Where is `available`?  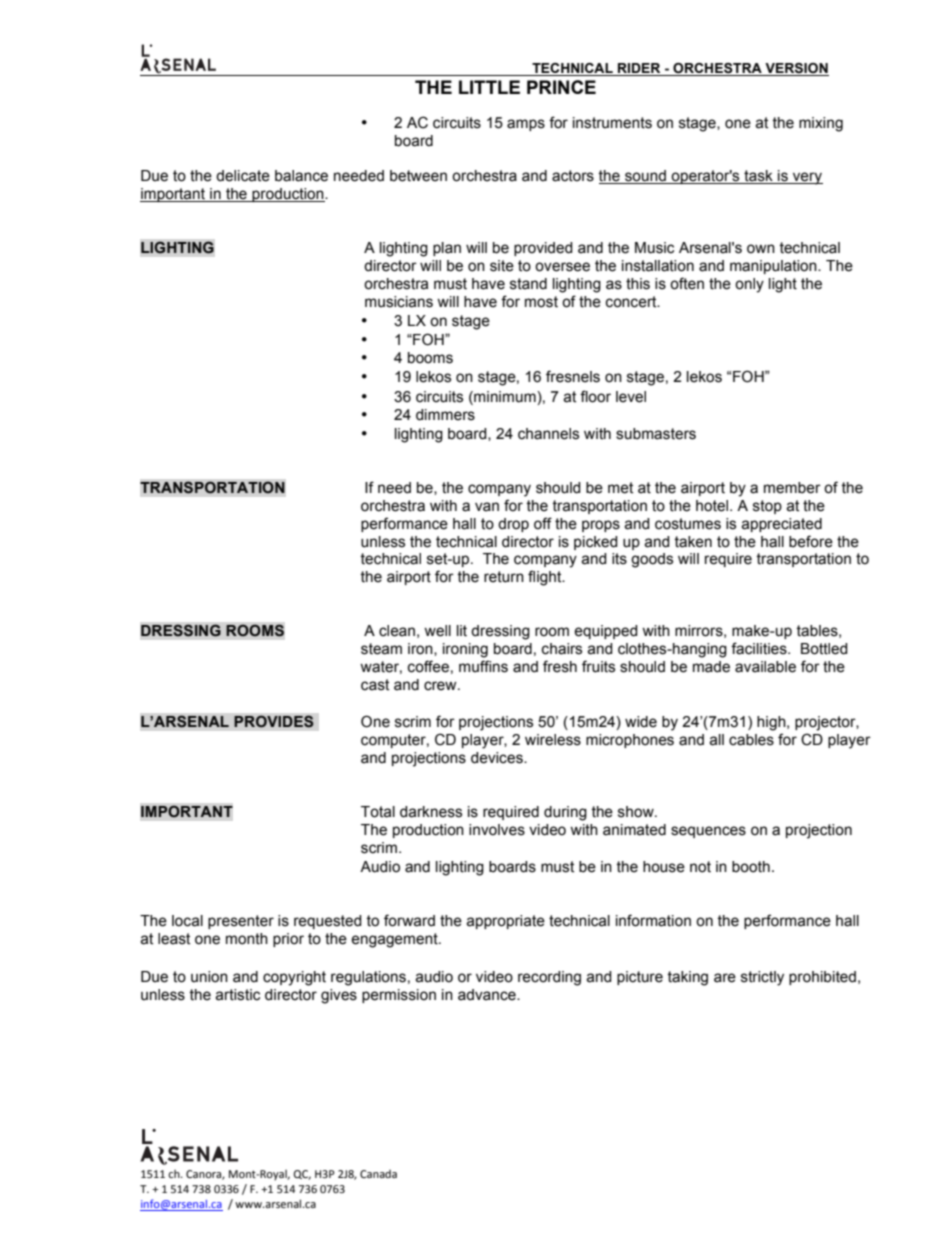 available is located at coordinates (765, 667).
